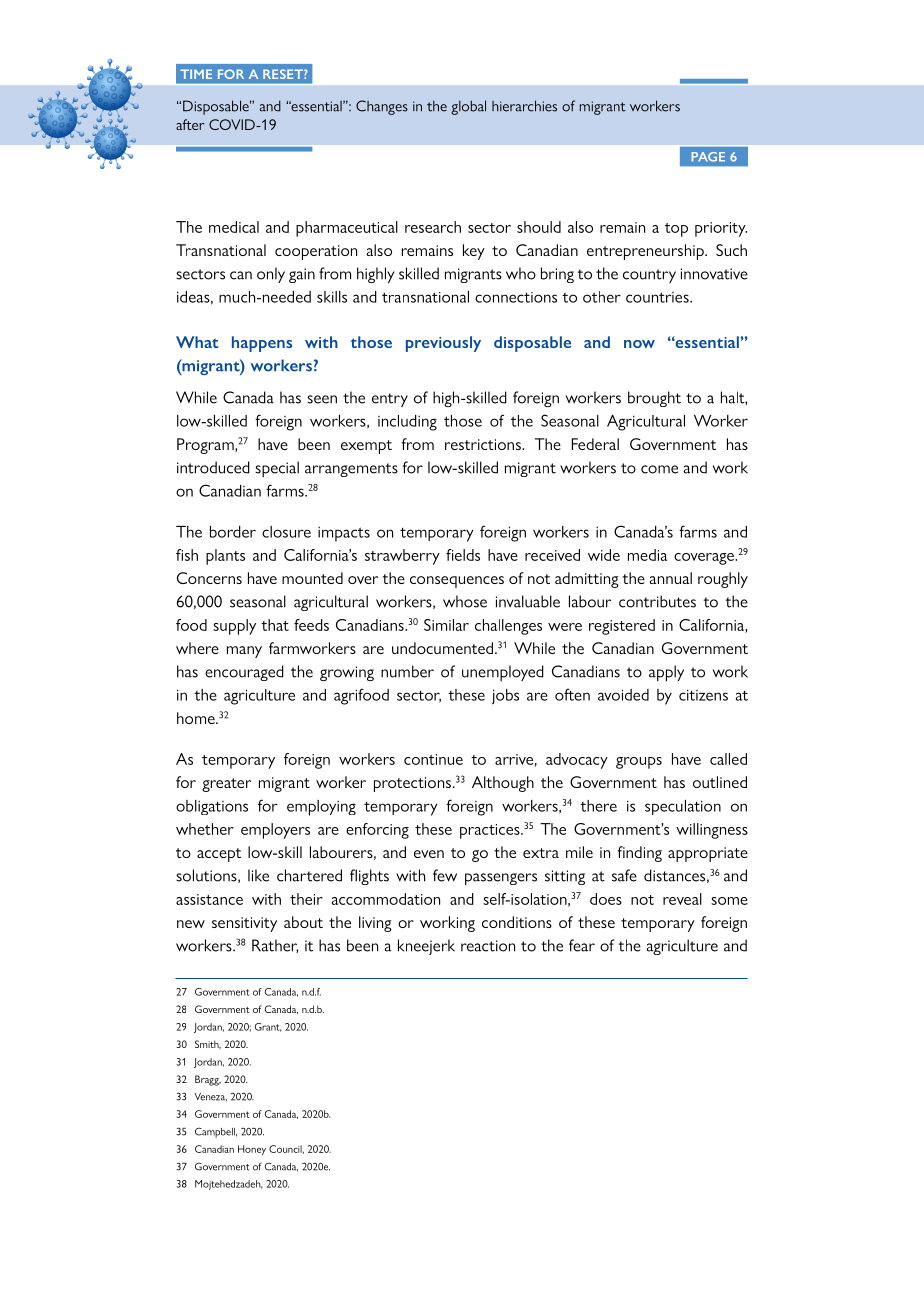 Image resolution: width=924 pixels, height=1308 pixels. I want to click on RESET, so click(284, 74).
